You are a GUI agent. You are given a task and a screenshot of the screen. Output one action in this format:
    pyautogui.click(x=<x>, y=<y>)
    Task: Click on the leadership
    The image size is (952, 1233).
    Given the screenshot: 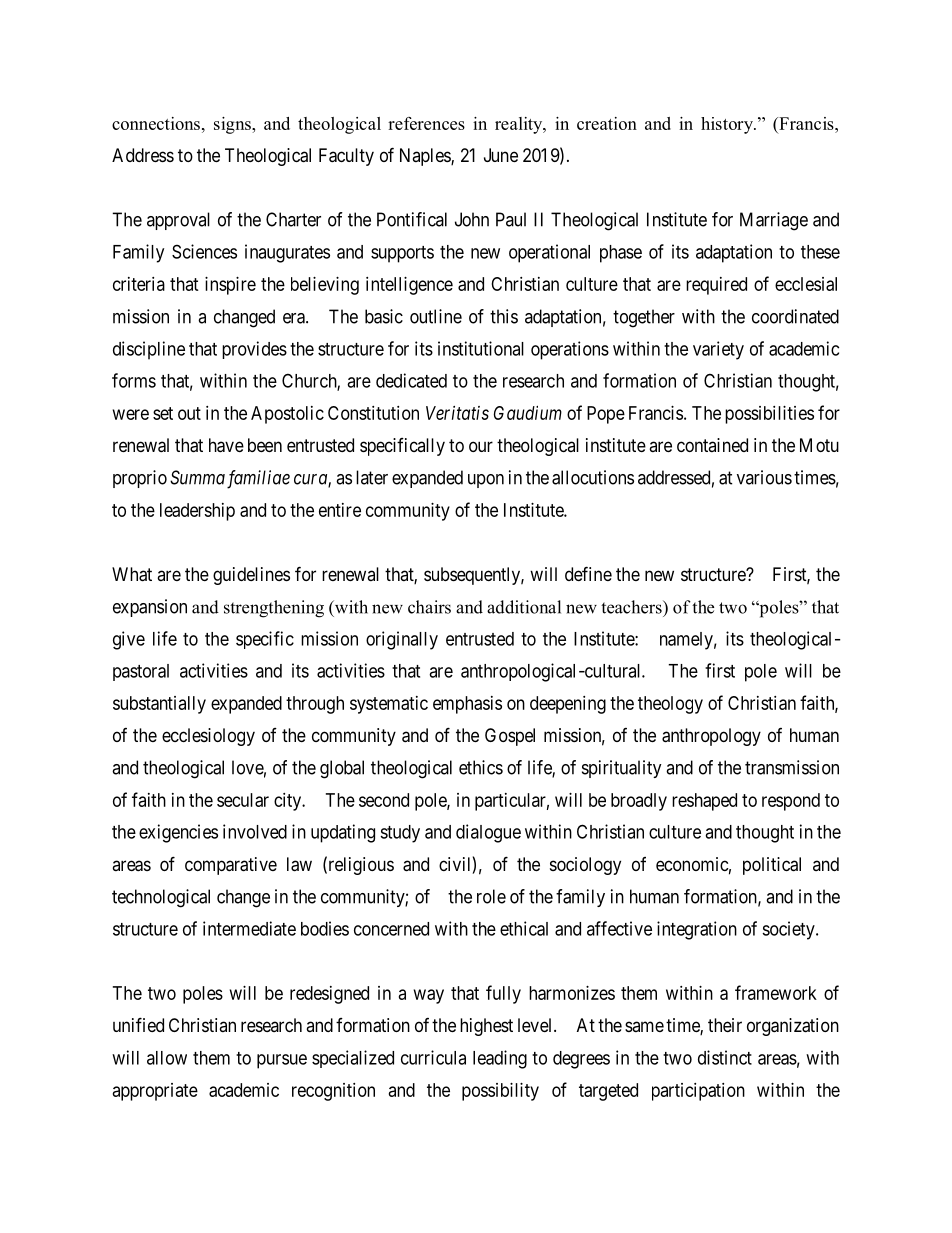 What is the action you would take?
    pyautogui.click(x=197, y=512)
